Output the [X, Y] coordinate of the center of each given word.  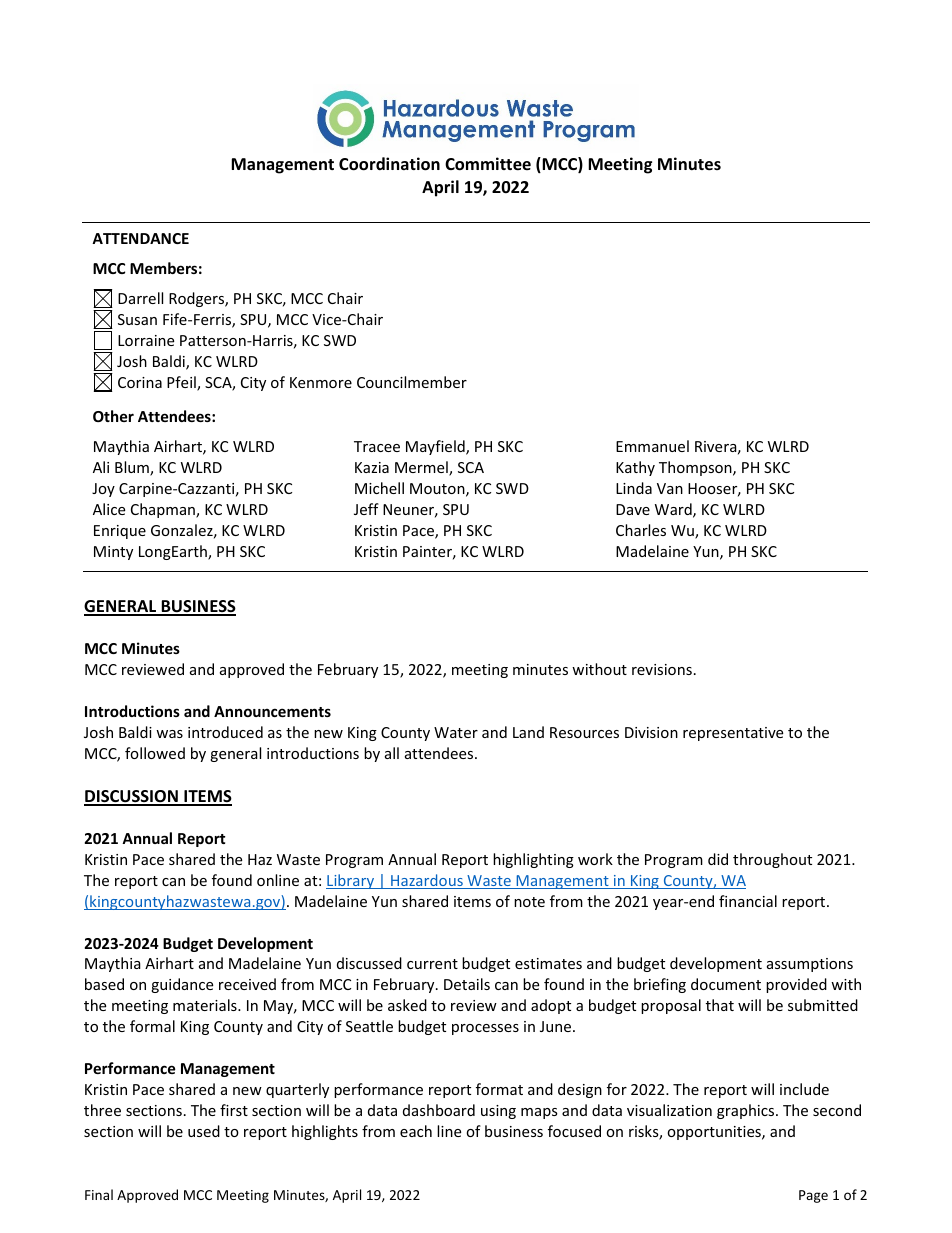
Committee [488, 164]
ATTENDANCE [140, 238]
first [234, 1110]
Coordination [389, 164]
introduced [225, 732]
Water [456, 732]
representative [733, 734]
